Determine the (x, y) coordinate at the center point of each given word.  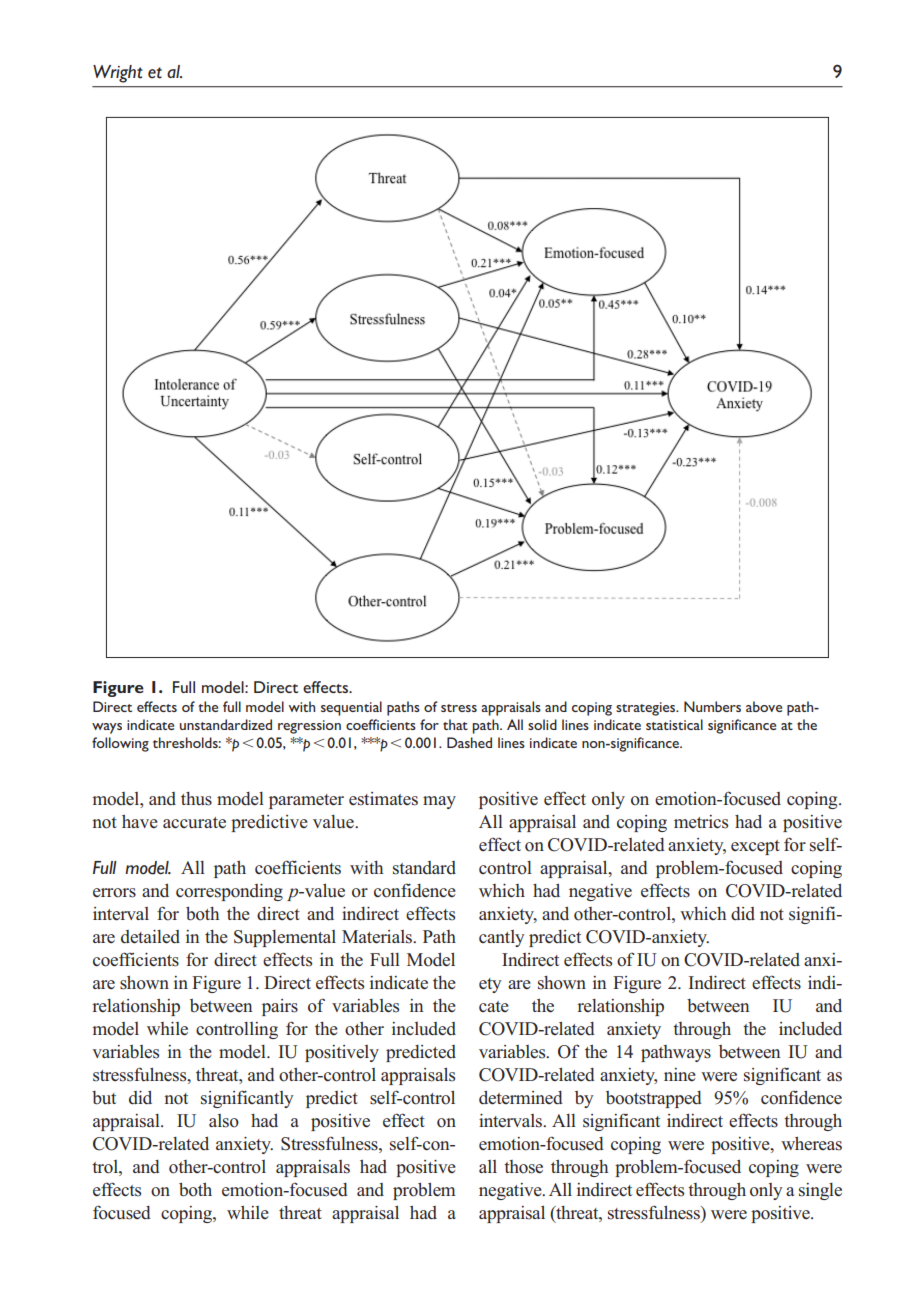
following (120, 744)
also (224, 1121)
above (764, 706)
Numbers (712, 706)
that (455, 724)
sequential (351, 708)
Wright (118, 74)
